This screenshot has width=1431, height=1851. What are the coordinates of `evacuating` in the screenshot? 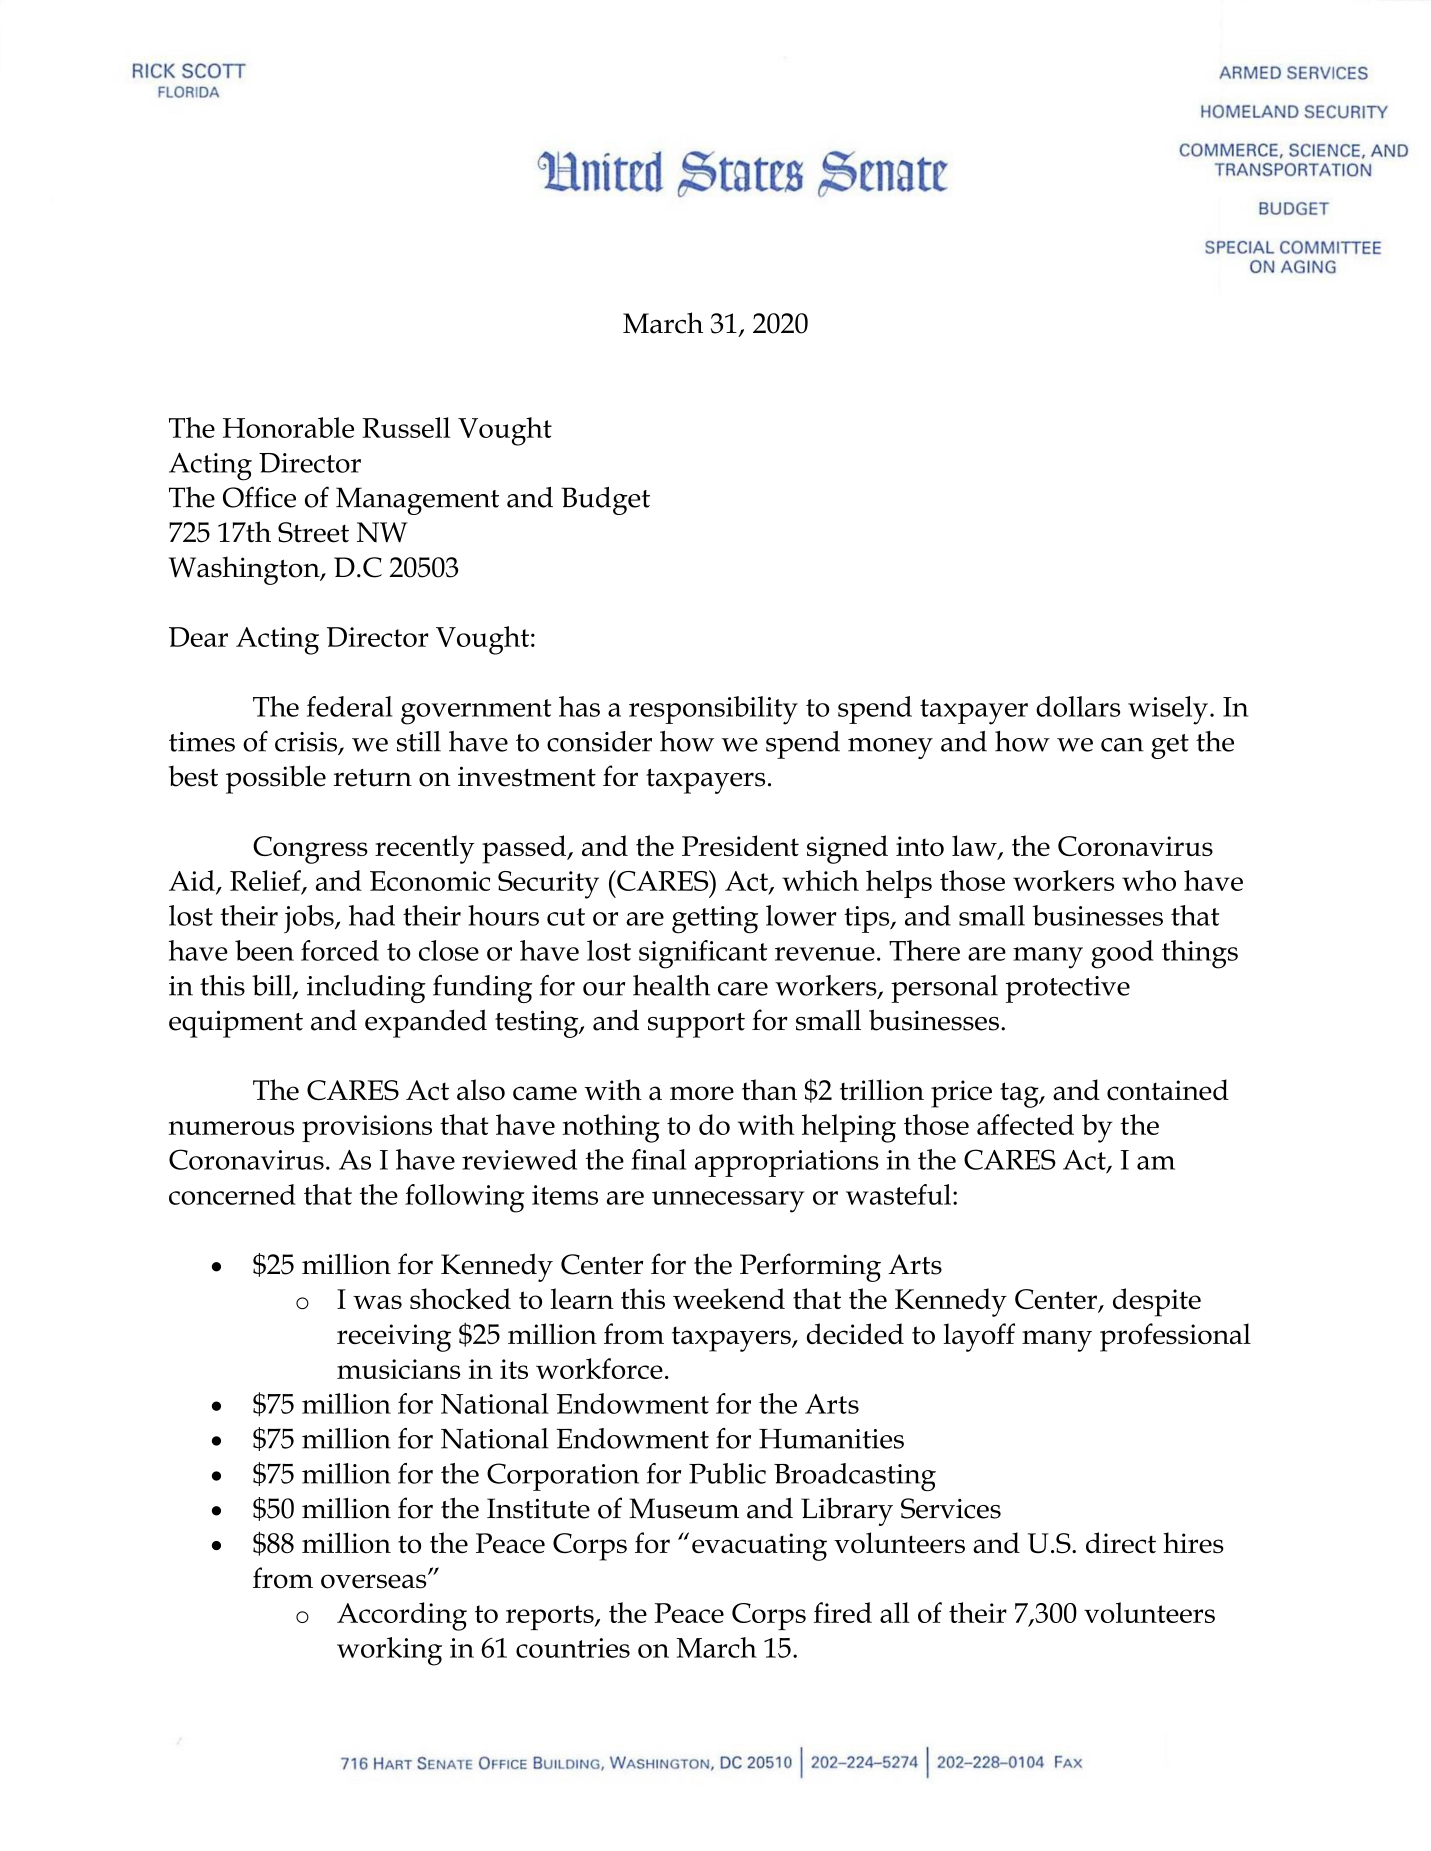 It's located at (759, 1547).
